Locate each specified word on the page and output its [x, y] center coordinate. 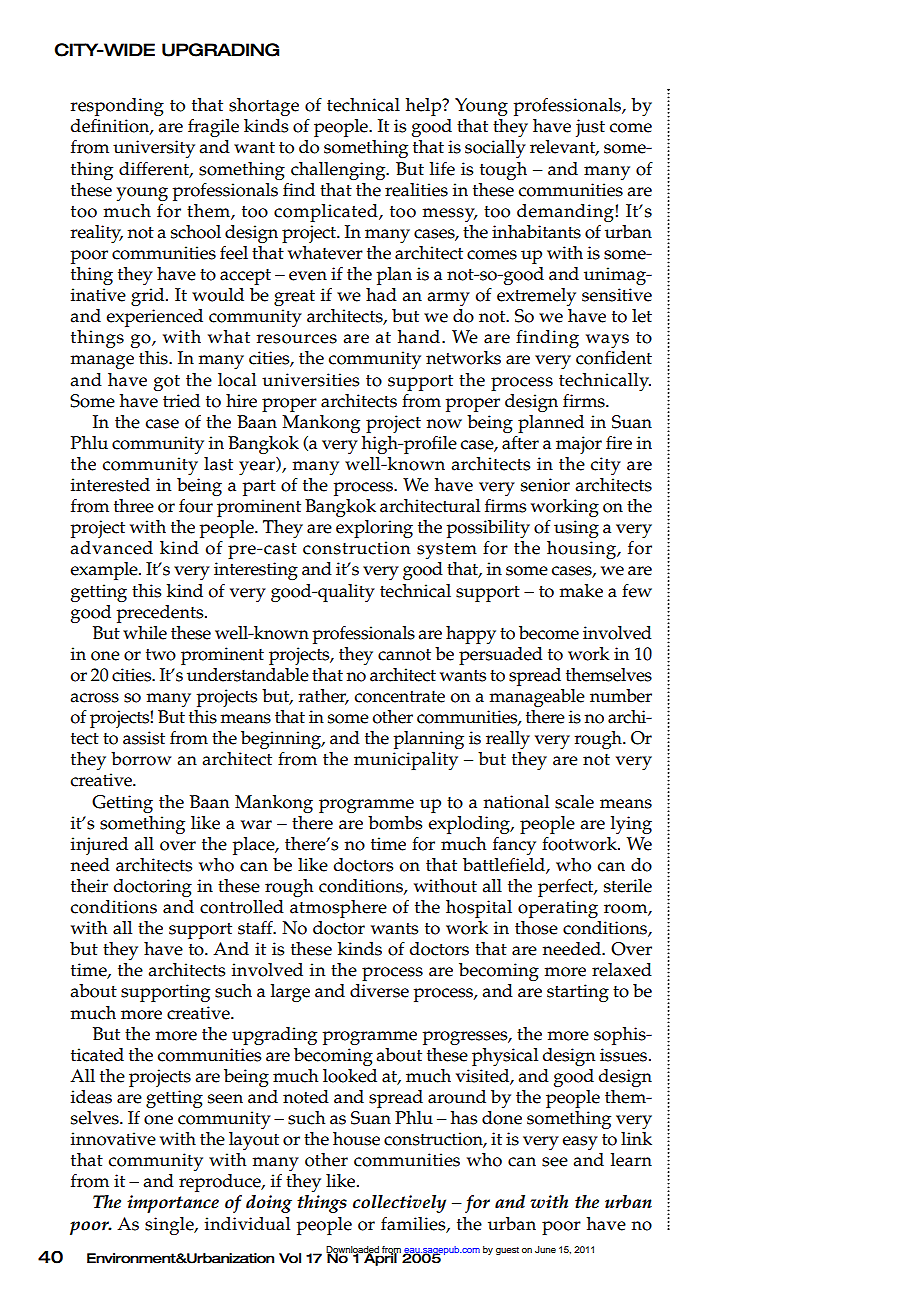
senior [545, 485]
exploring [374, 529]
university [154, 149]
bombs [395, 823]
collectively [399, 1204]
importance [173, 1204]
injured [99, 846]
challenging [339, 171]
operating [558, 909]
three [134, 506]
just [590, 128]
